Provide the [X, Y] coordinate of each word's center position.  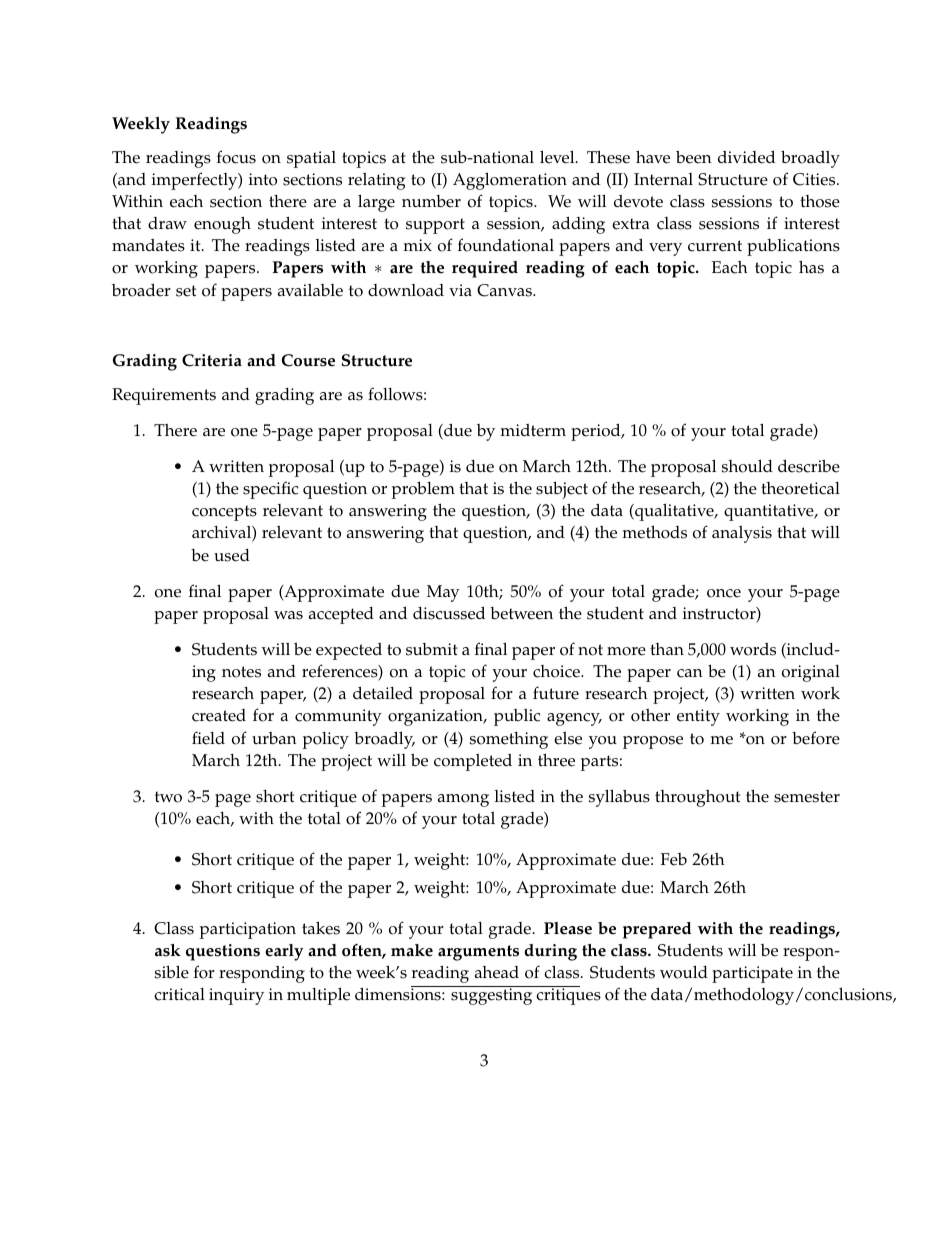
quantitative [770, 512]
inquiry [236, 996]
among [463, 800]
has [811, 267]
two [168, 797]
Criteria [212, 360]
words [753, 649]
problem [423, 490]
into [263, 179]
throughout [697, 798]
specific [270, 490]
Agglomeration [510, 181]
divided [746, 157]
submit [432, 649]
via [460, 290]
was [288, 615]
